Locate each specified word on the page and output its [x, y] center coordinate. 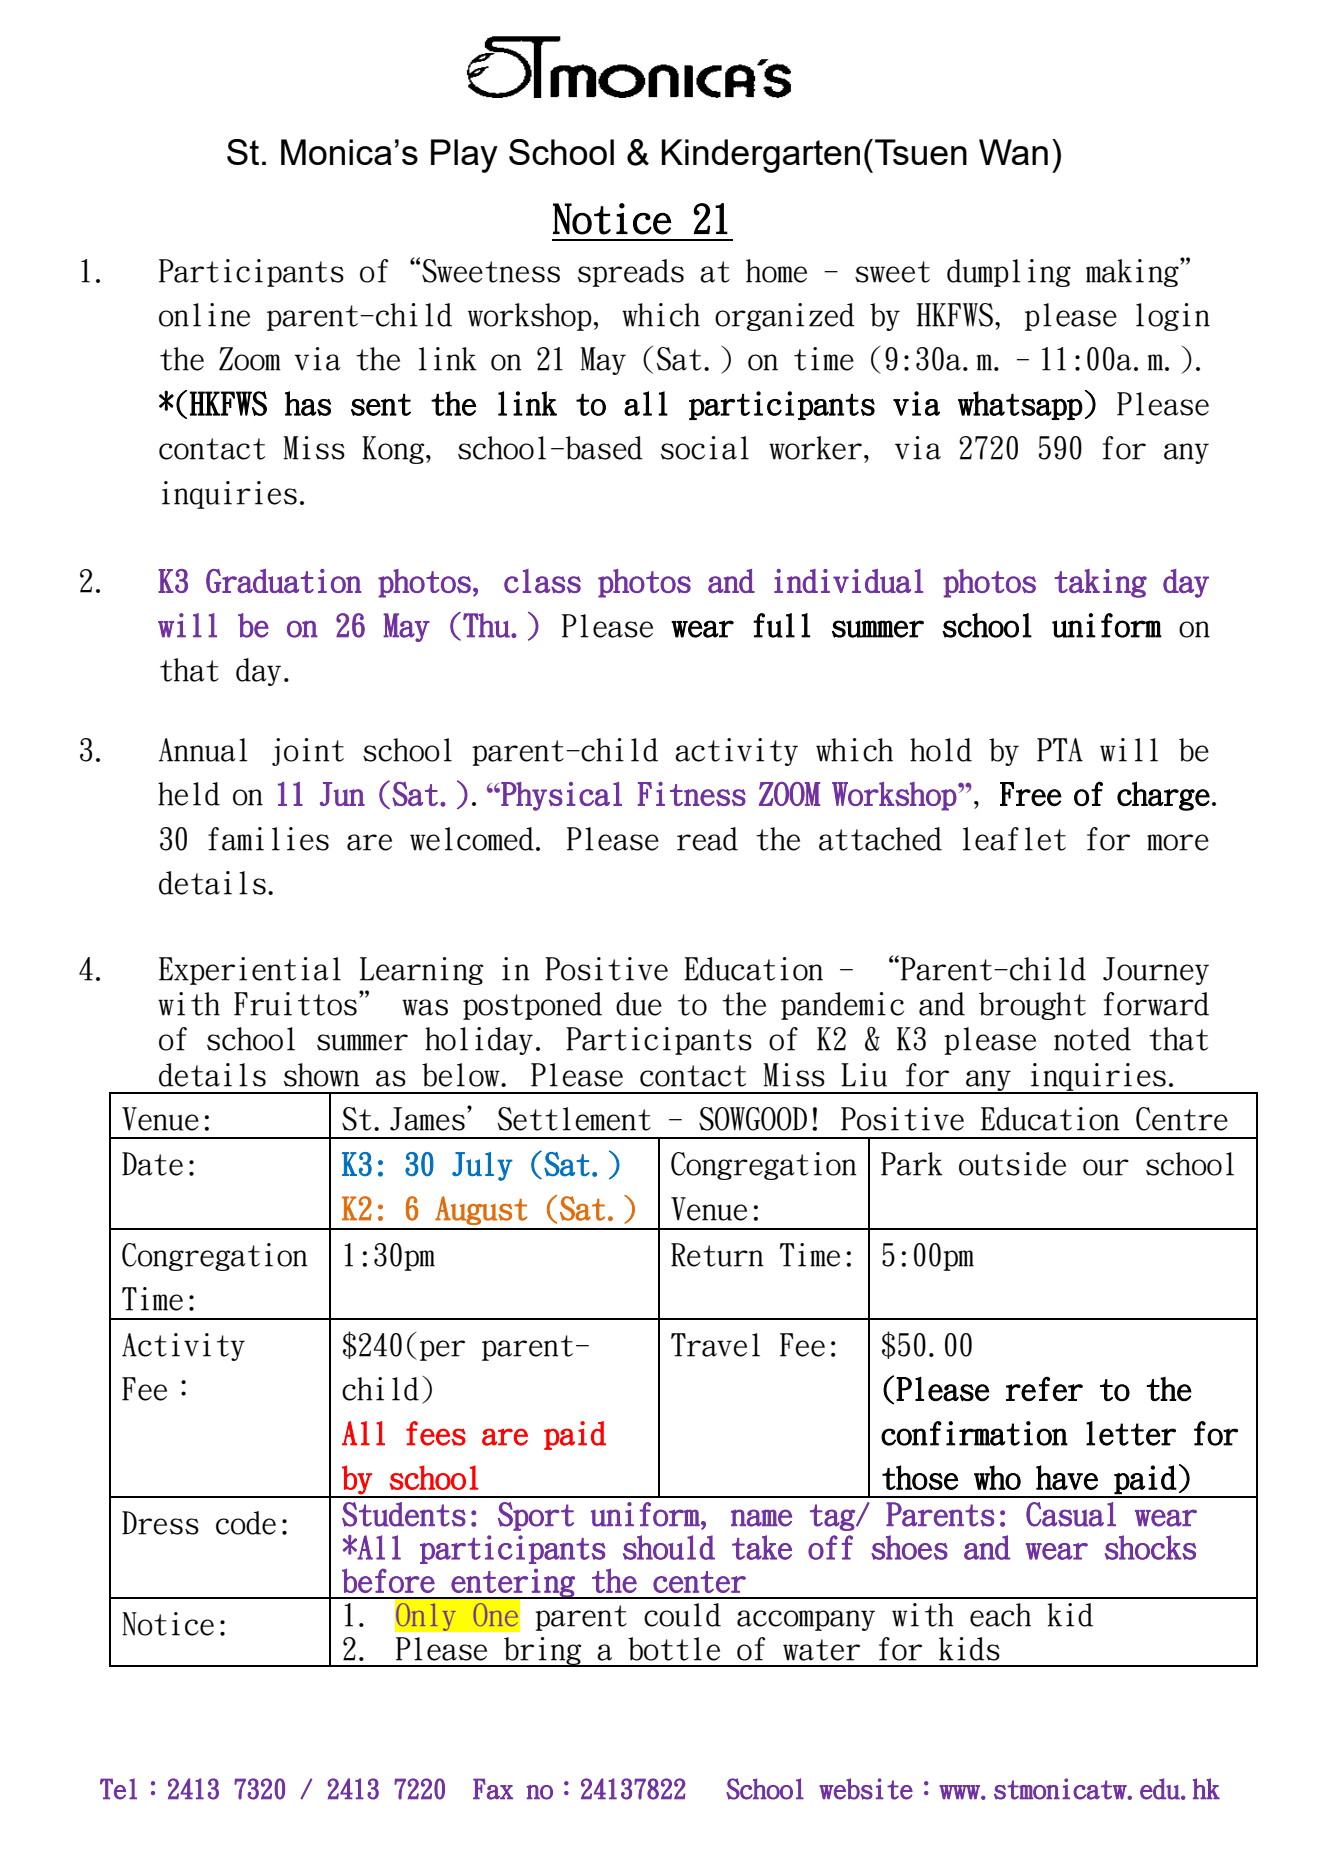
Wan [1013, 152]
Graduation [283, 581]
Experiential [250, 971]
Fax [493, 1789]
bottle [674, 1649]
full [781, 625]
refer [1044, 1389]
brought [1032, 1006]
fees [436, 1433]
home [776, 271]
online [204, 315]
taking [1101, 583]
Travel [715, 1345]
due [639, 1004]
